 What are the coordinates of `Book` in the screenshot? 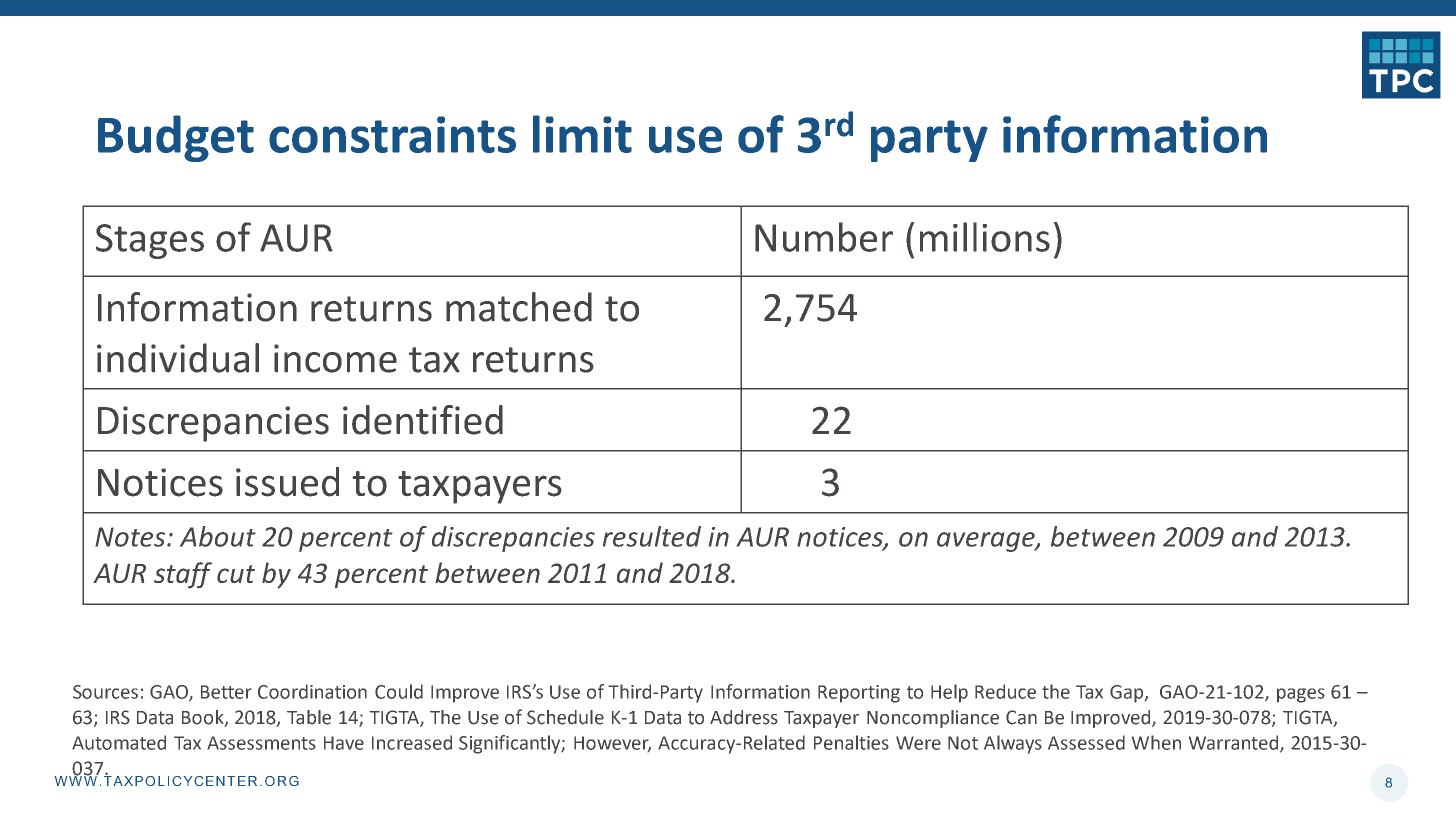 It's located at (204, 718).
